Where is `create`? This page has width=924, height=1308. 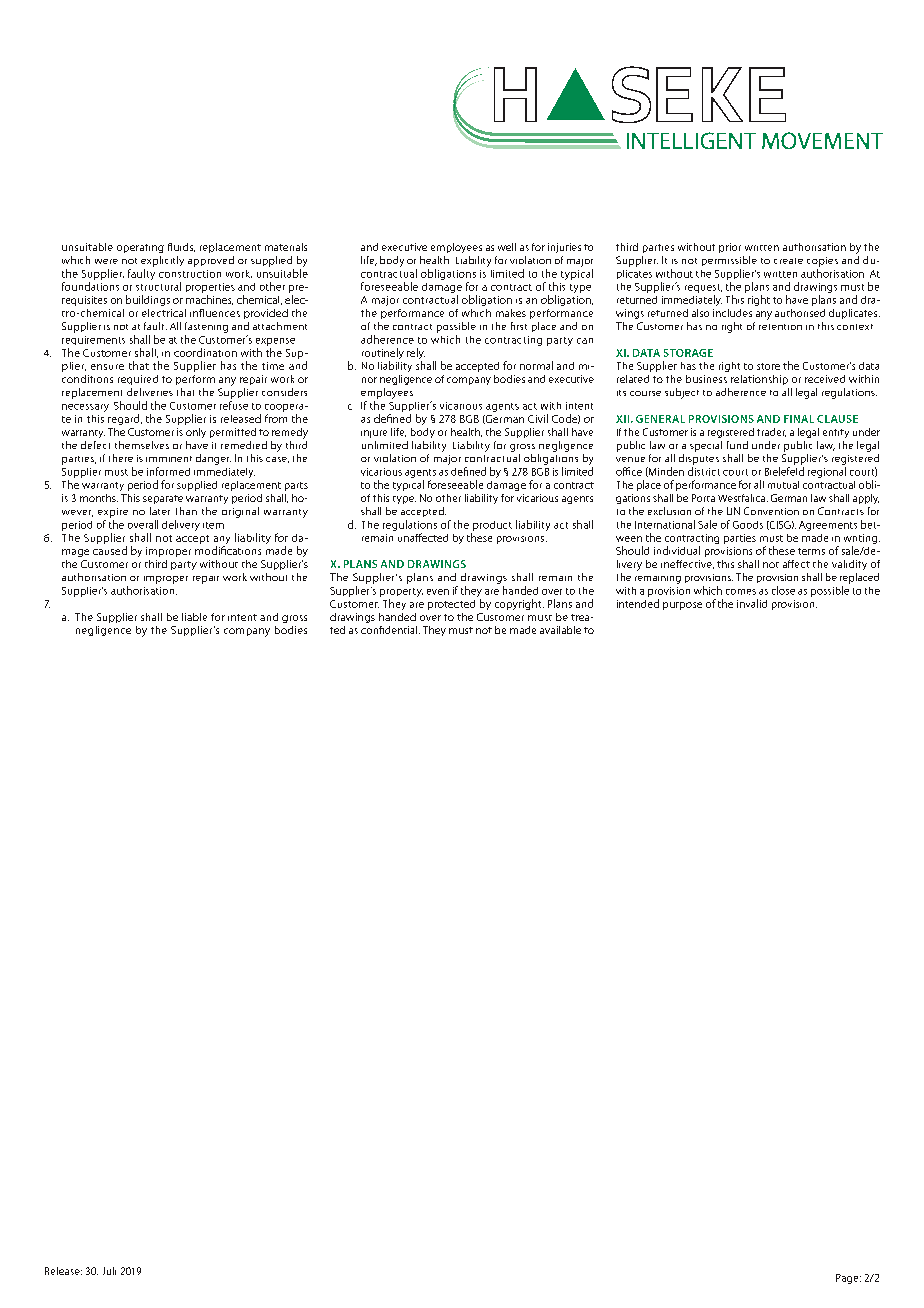
create is located at coordinates (788, 261).
